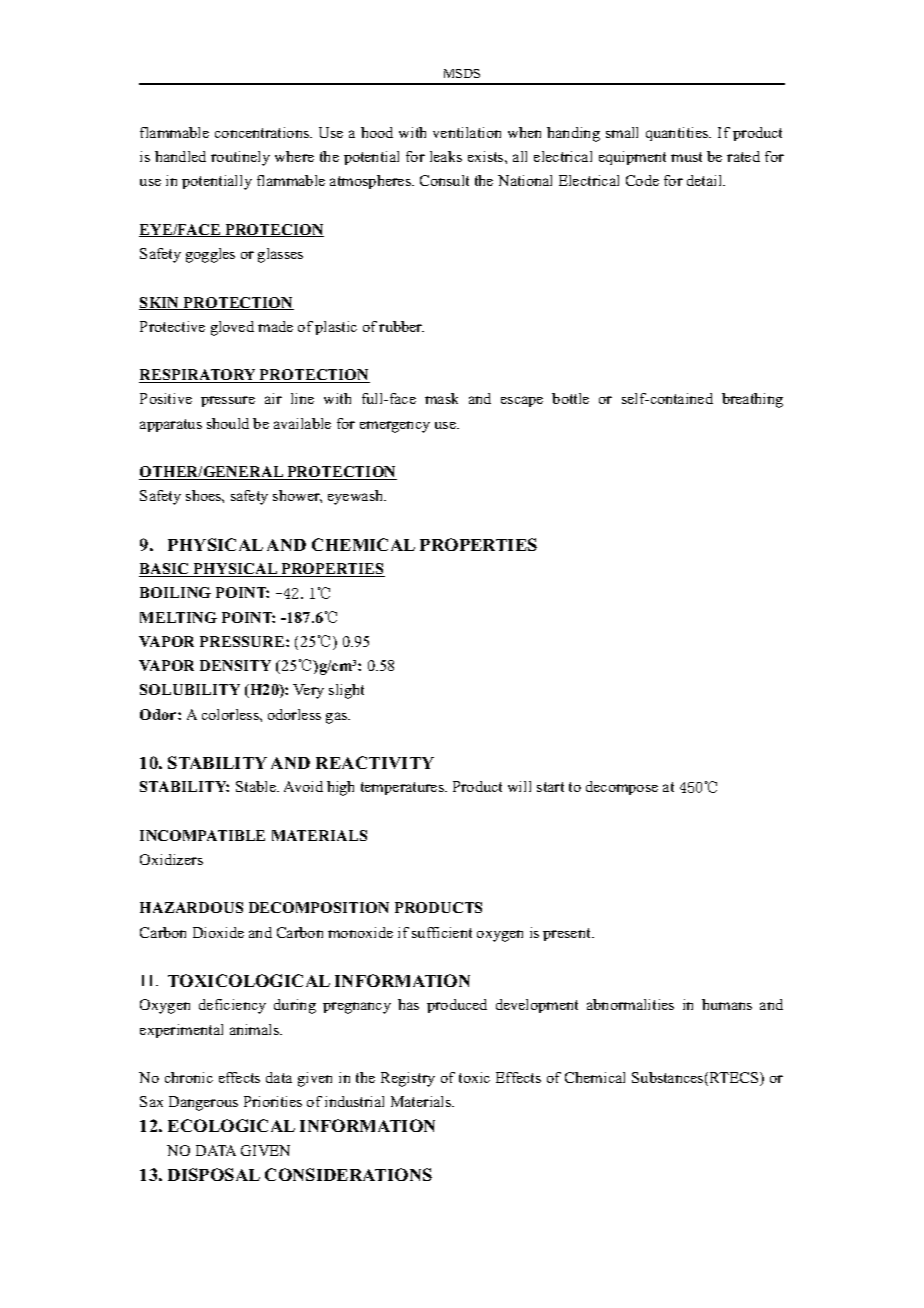 This page has width=924, height=1308. What do you see at coordinates (178, 617) in the page?
I see `MELTING` at bounding box center [178, 617].
